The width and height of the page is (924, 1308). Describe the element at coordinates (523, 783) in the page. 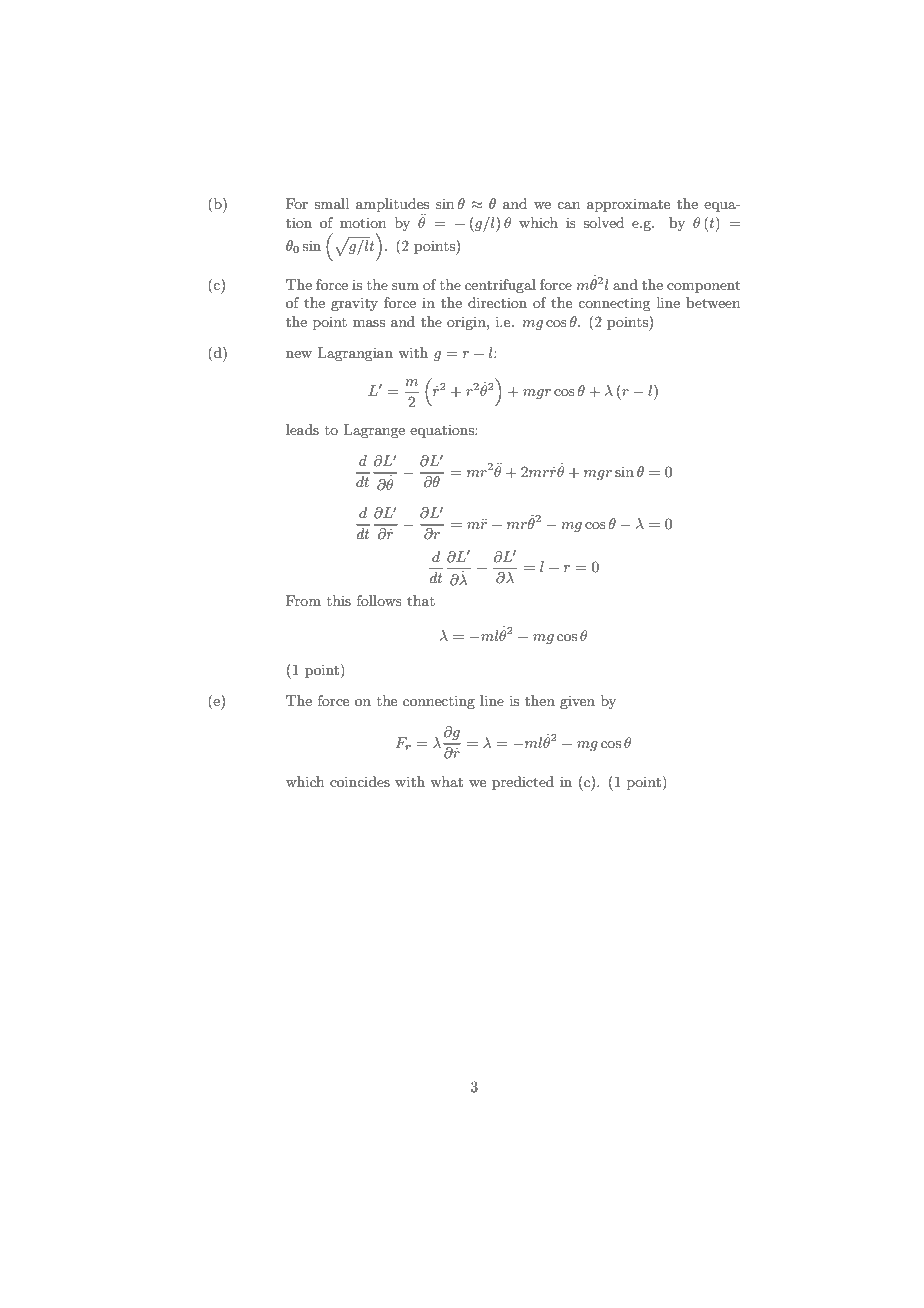

I see `predicted` at that location.
